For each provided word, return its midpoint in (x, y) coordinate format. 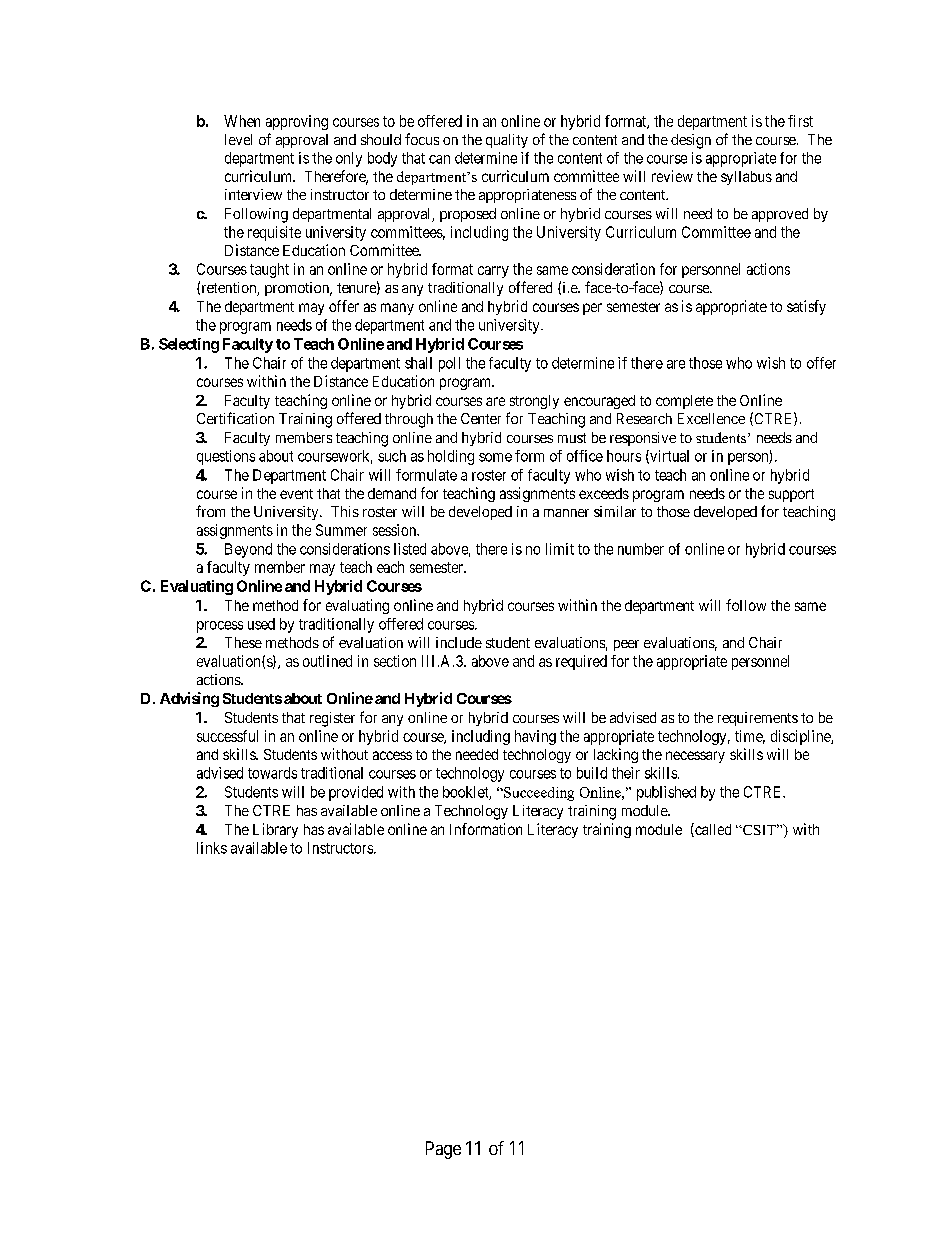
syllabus (746, 178)
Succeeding (538, 794)
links (212, 848)
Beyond (248, 550)
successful (227, 736)
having (535, 737)
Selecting (189, 345)
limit (560, 549)
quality (507, 141)
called (712, 830)
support (791, 495)
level (238, 139)
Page (443, 1150)
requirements (758, 719)
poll (449, 364)
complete (684, 402)
